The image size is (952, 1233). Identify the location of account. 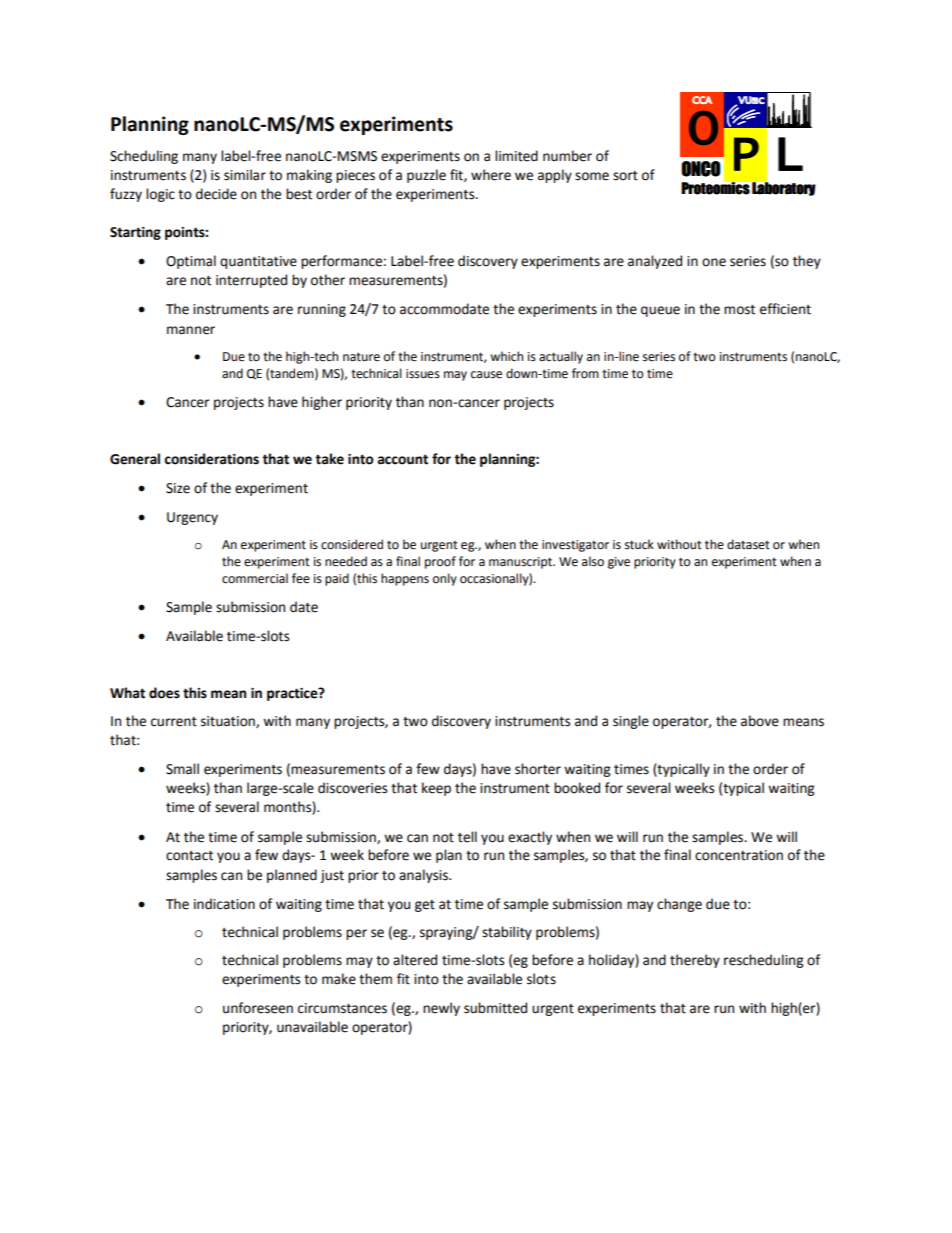
(403, 459).
